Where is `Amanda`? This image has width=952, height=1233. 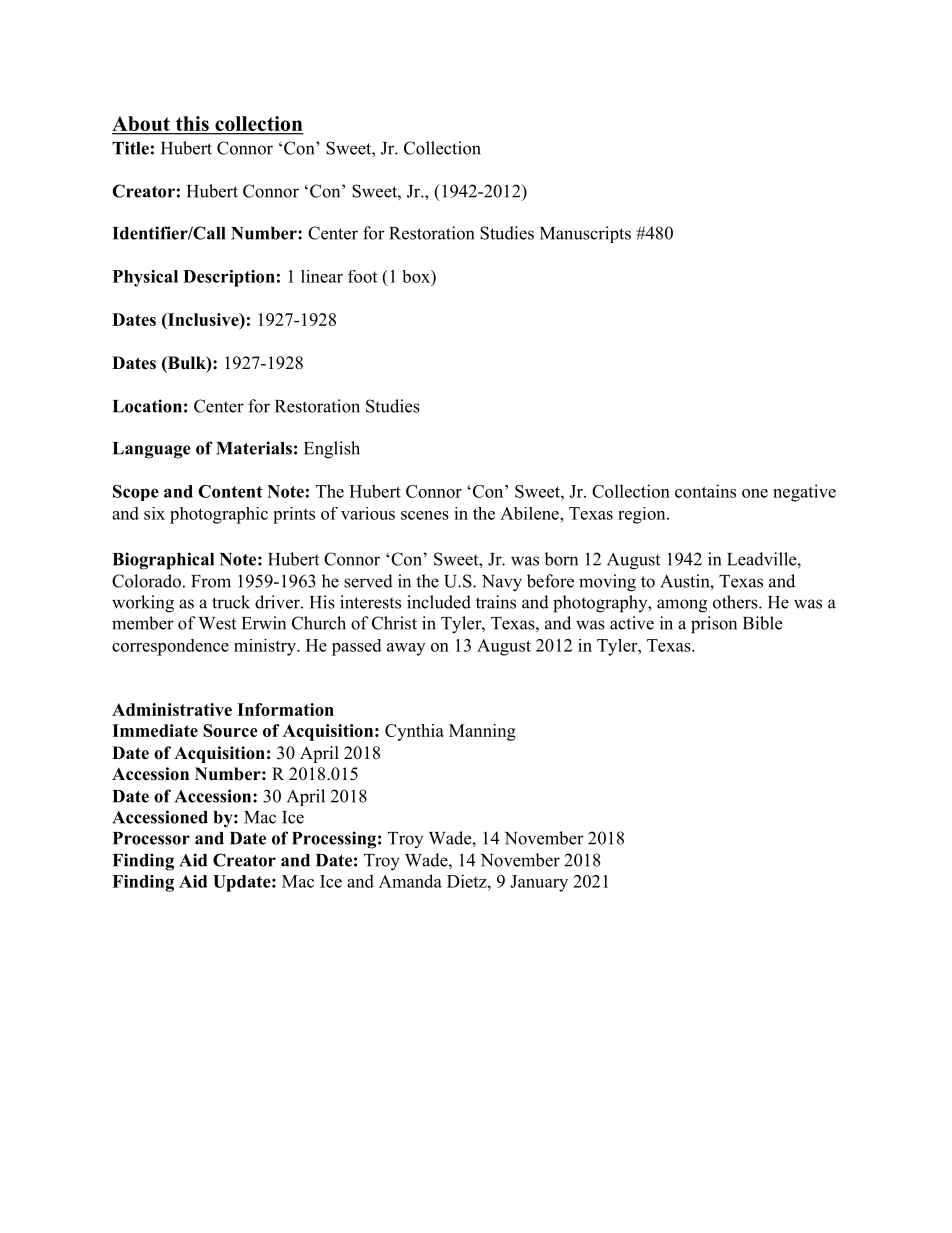 Amanda is located at coordinates (410, 881).
